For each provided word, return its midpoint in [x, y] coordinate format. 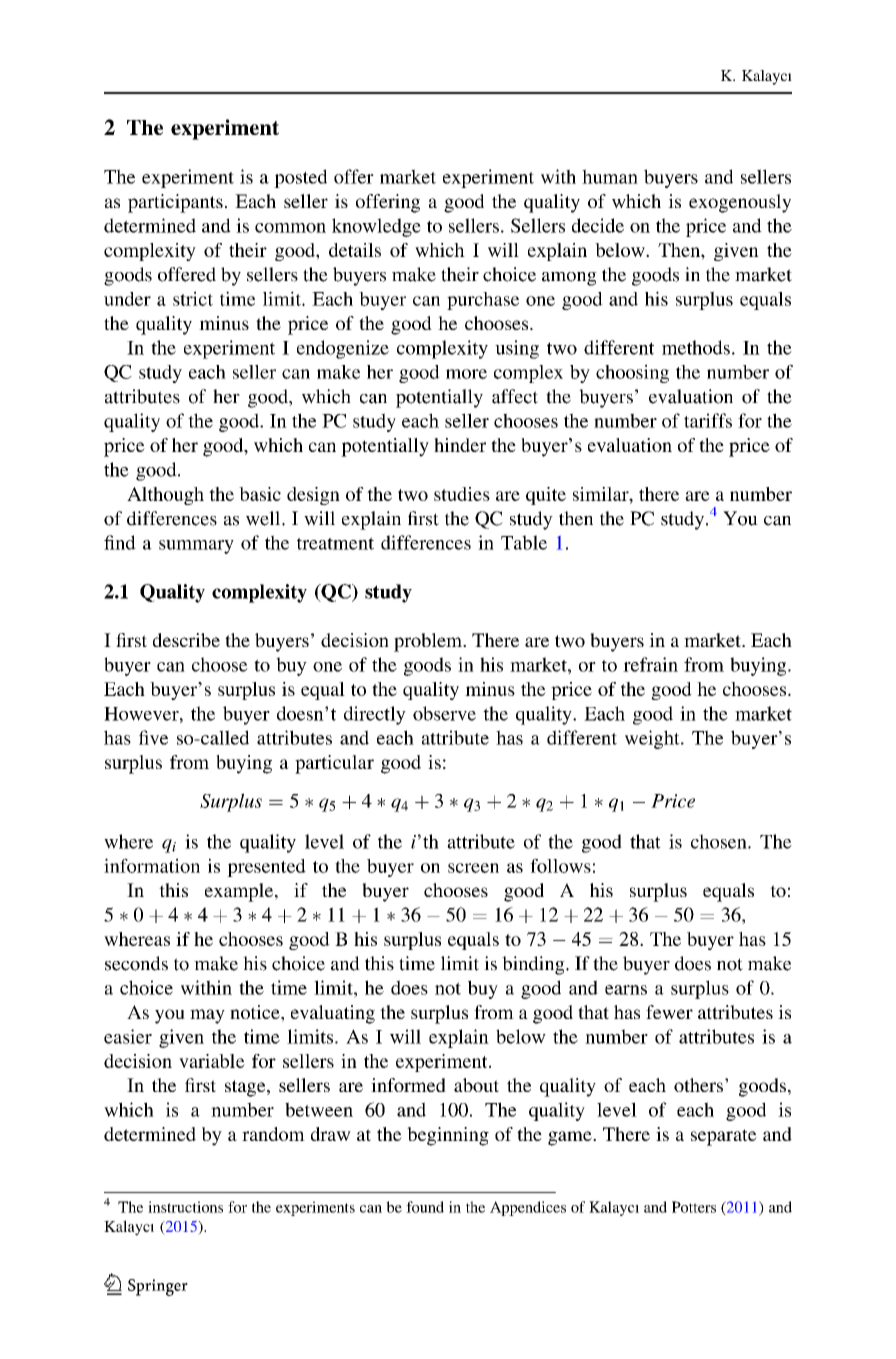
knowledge [376, 227]
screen [473, 868]
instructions [185, 1207]
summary [196, 547]
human [610, 176]
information [152, 865]
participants [175, 203]
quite [546, 496]
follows [560, 865]
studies [462, 494]
